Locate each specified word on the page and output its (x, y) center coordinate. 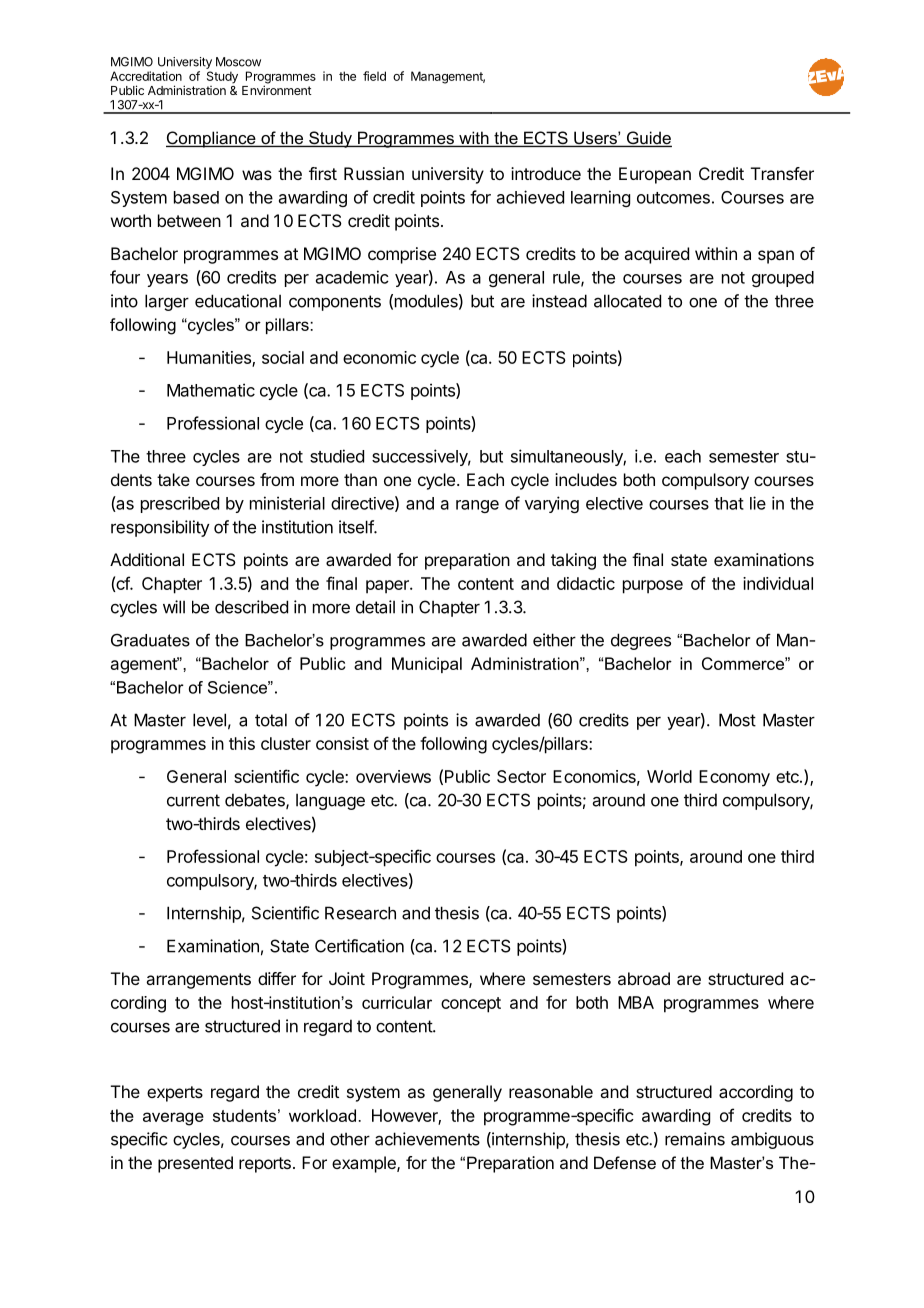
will (174, 607)
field (374, 76)
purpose (653, 587)
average (173, 1119)
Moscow (238, 62)
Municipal (427, 665)
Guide (648, 139)
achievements (427, 1139)
